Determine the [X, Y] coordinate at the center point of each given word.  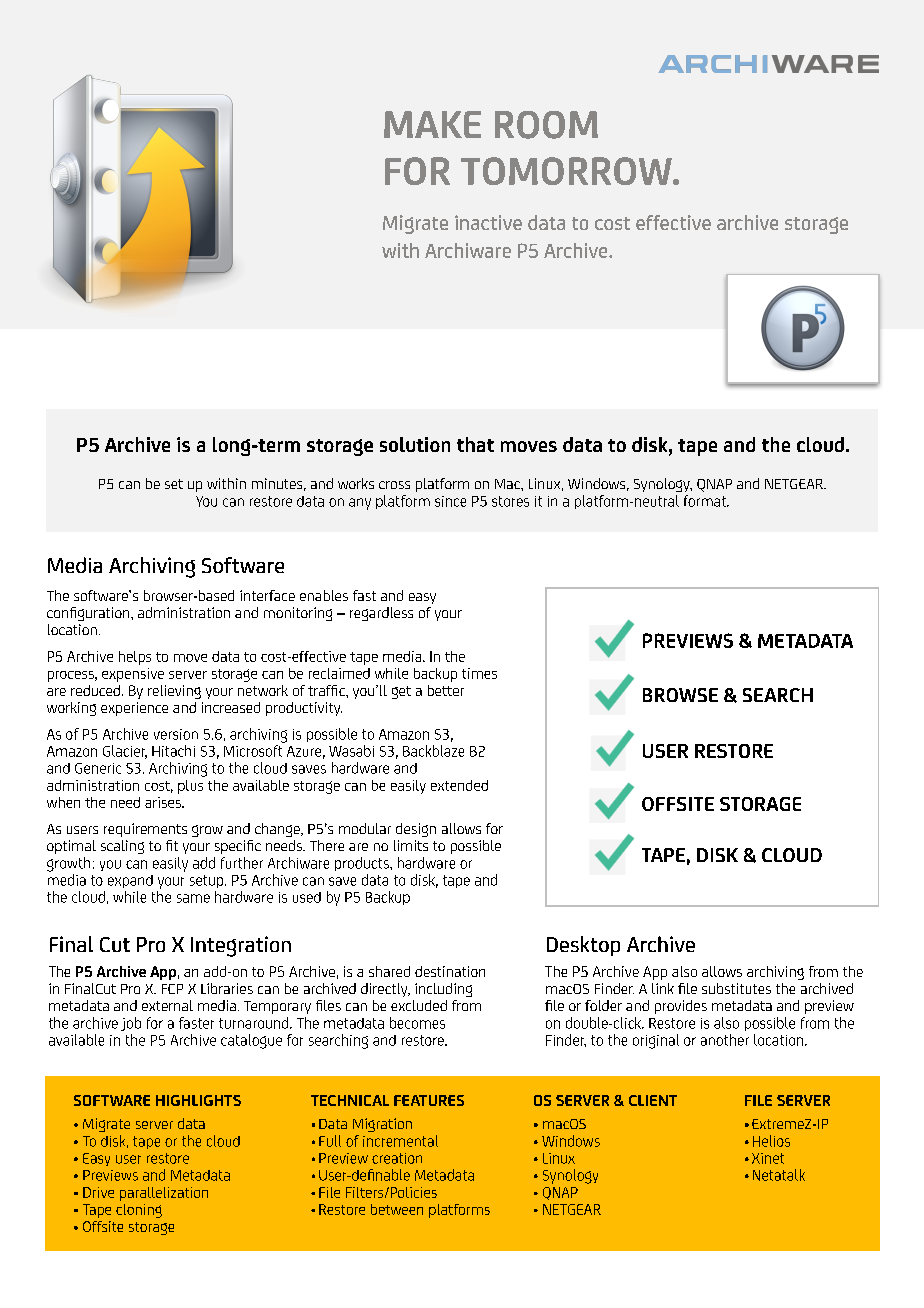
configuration [89, 614]
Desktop [583, 946]
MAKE [432, 124]
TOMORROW [567, 171]
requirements [145, 830]
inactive [488, 222]
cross [394, 485]
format [706, 501]
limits [411, 845]
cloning [139, 1211]
